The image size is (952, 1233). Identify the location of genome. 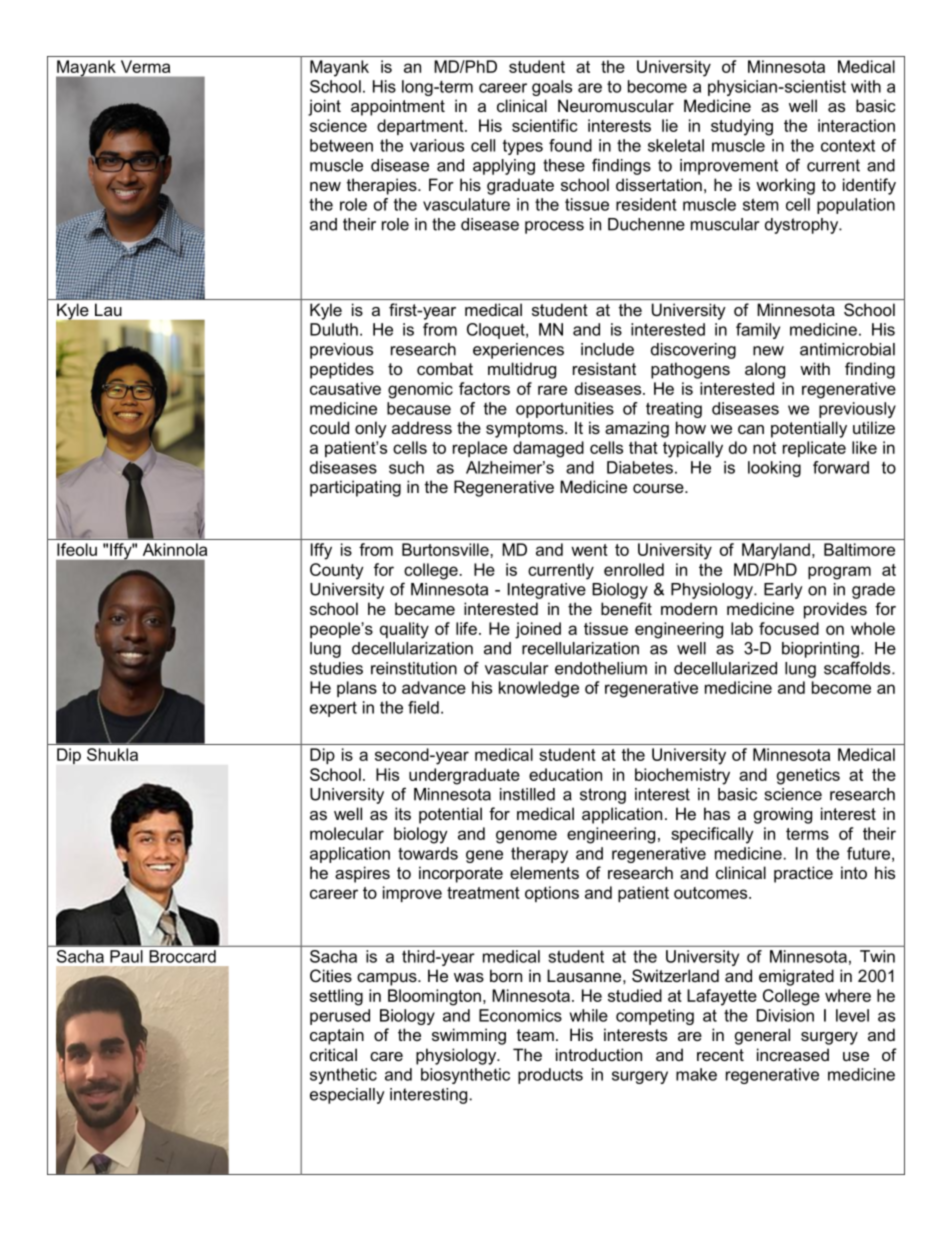
(526, 837).
